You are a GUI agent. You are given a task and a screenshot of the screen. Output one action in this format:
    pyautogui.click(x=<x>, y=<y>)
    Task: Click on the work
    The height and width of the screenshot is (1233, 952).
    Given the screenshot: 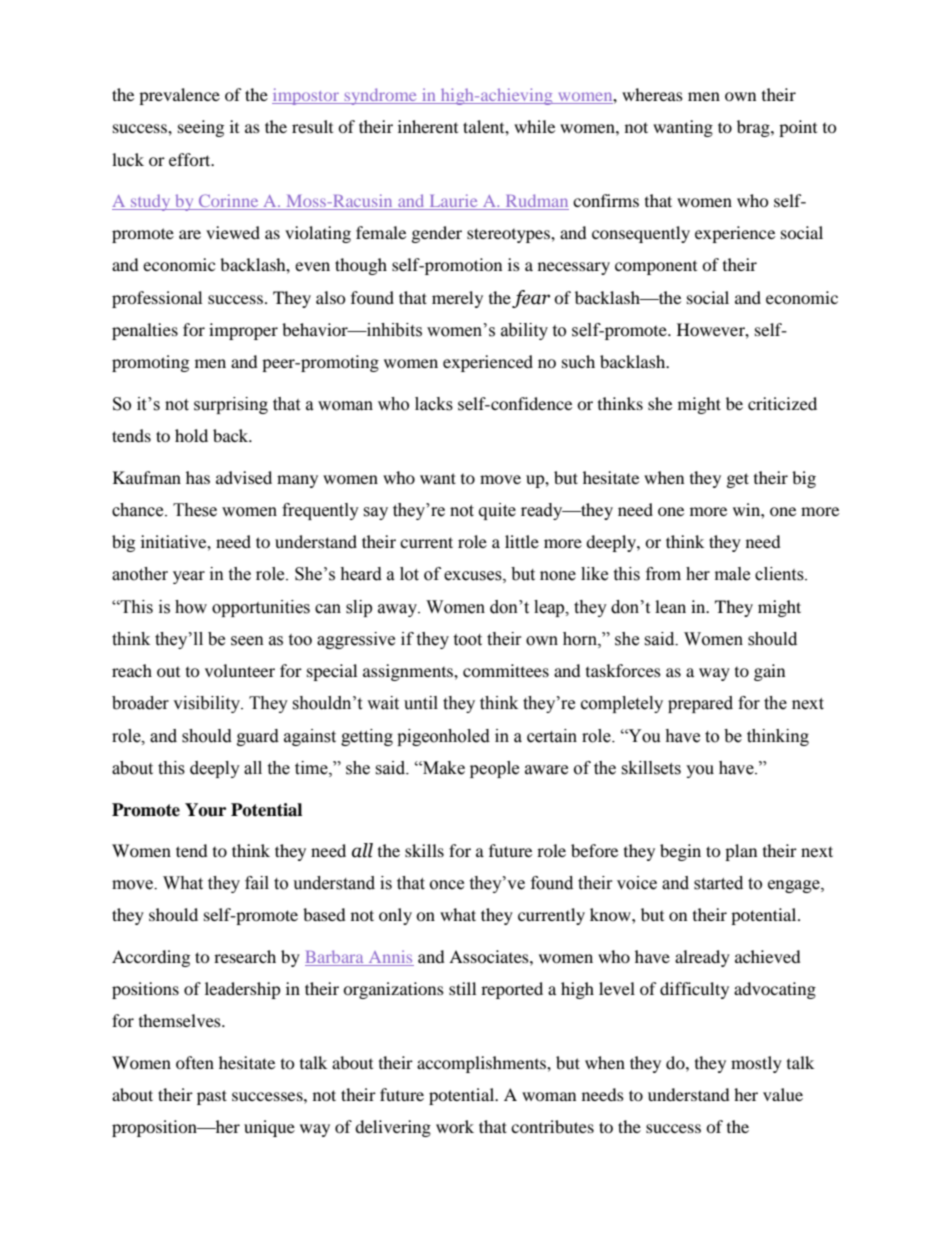 What is the action you would take?
    pyautogui.click(x=455, y=1126)
